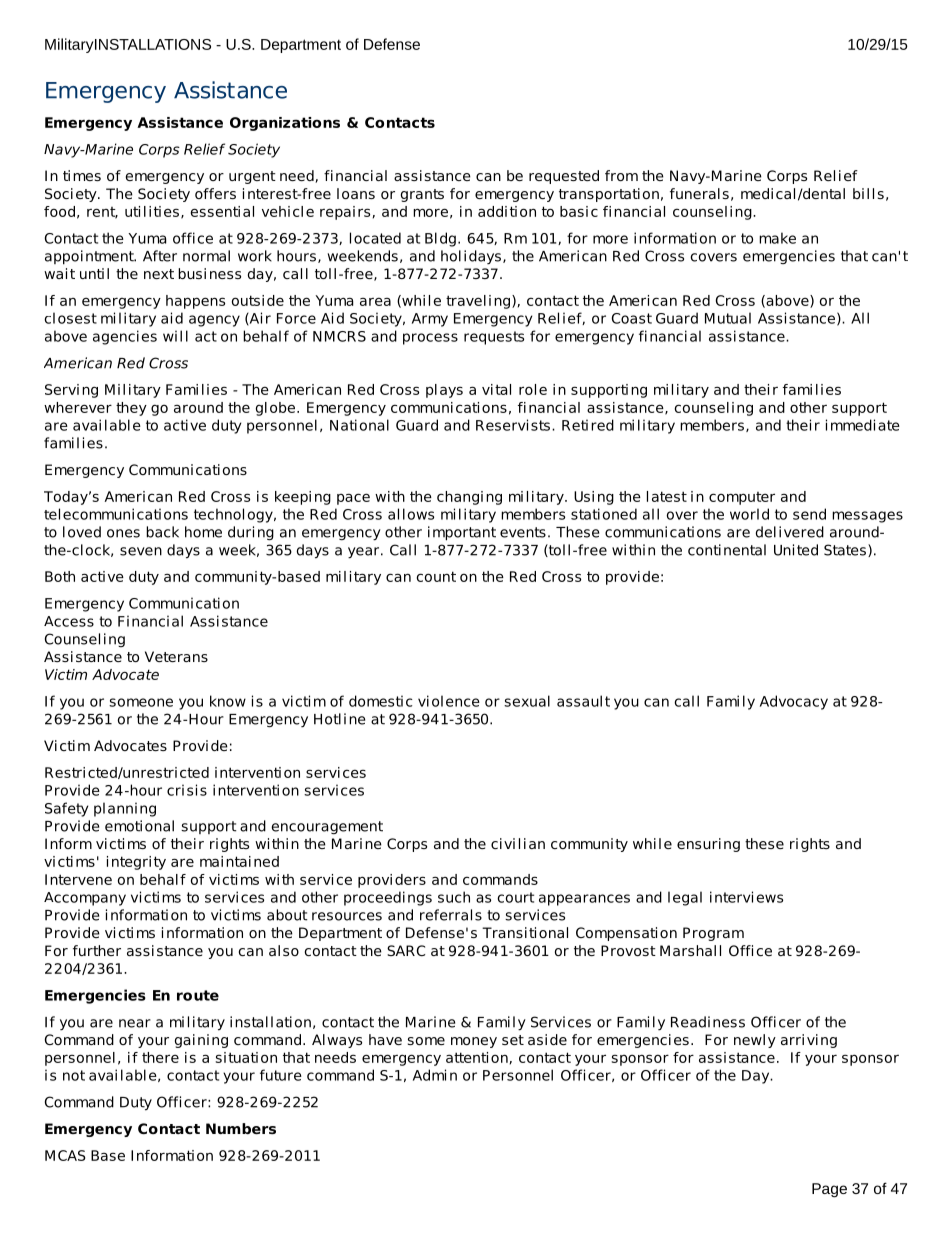 The height and width of the document is (1233, 952). I want to click on funerals, so click(699, 193).
